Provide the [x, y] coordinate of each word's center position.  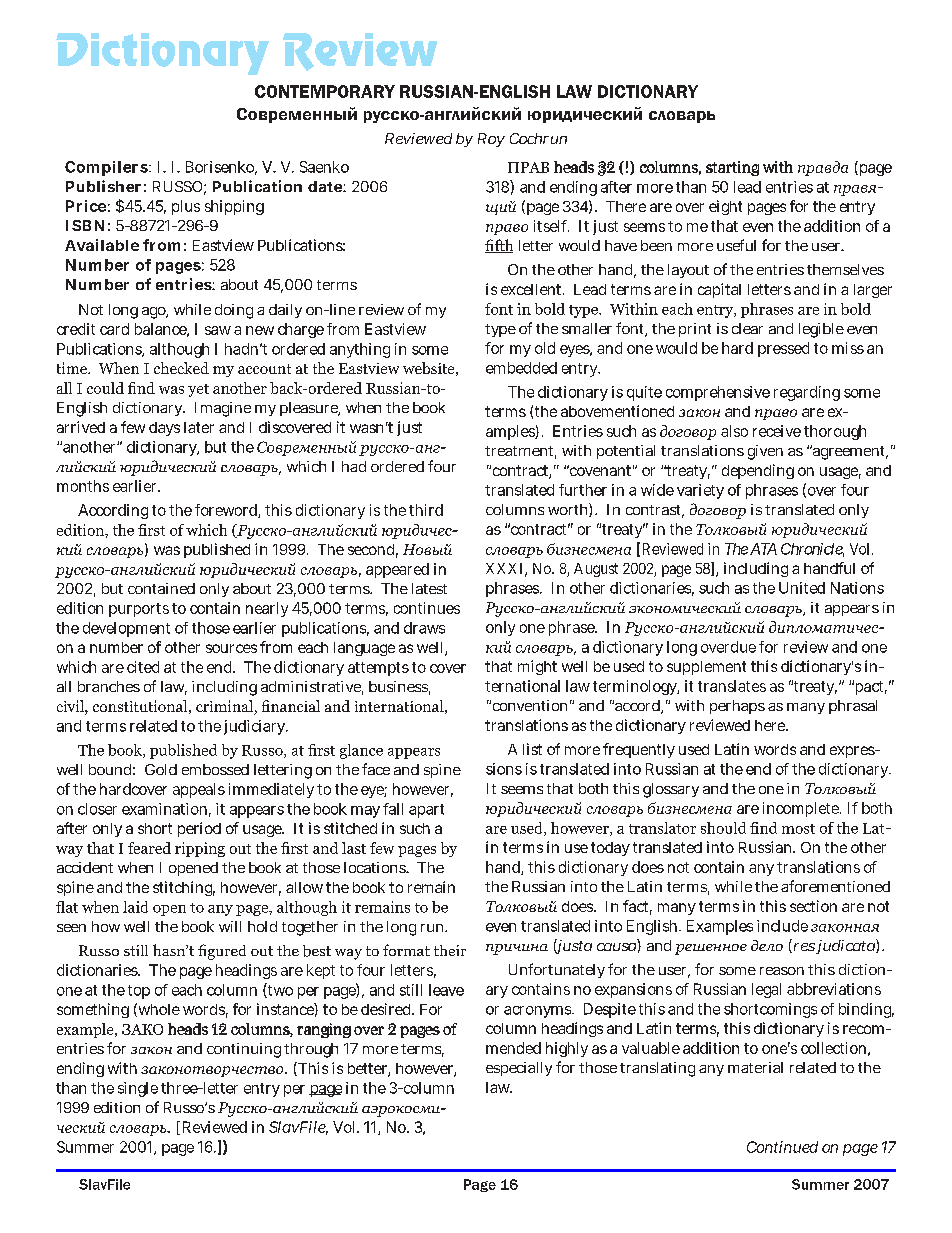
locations [376, 867]
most [798, 829]
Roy [491, 140]
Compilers [106, 168]
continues [427, 608]
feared [149, 848]
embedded [521, 368]
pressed [783, 349]
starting [732, 168]
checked [181, 368]
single [138, 1089]
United [802, 588]
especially [519, 1069]
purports [139, 610]
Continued [782, 1147]
